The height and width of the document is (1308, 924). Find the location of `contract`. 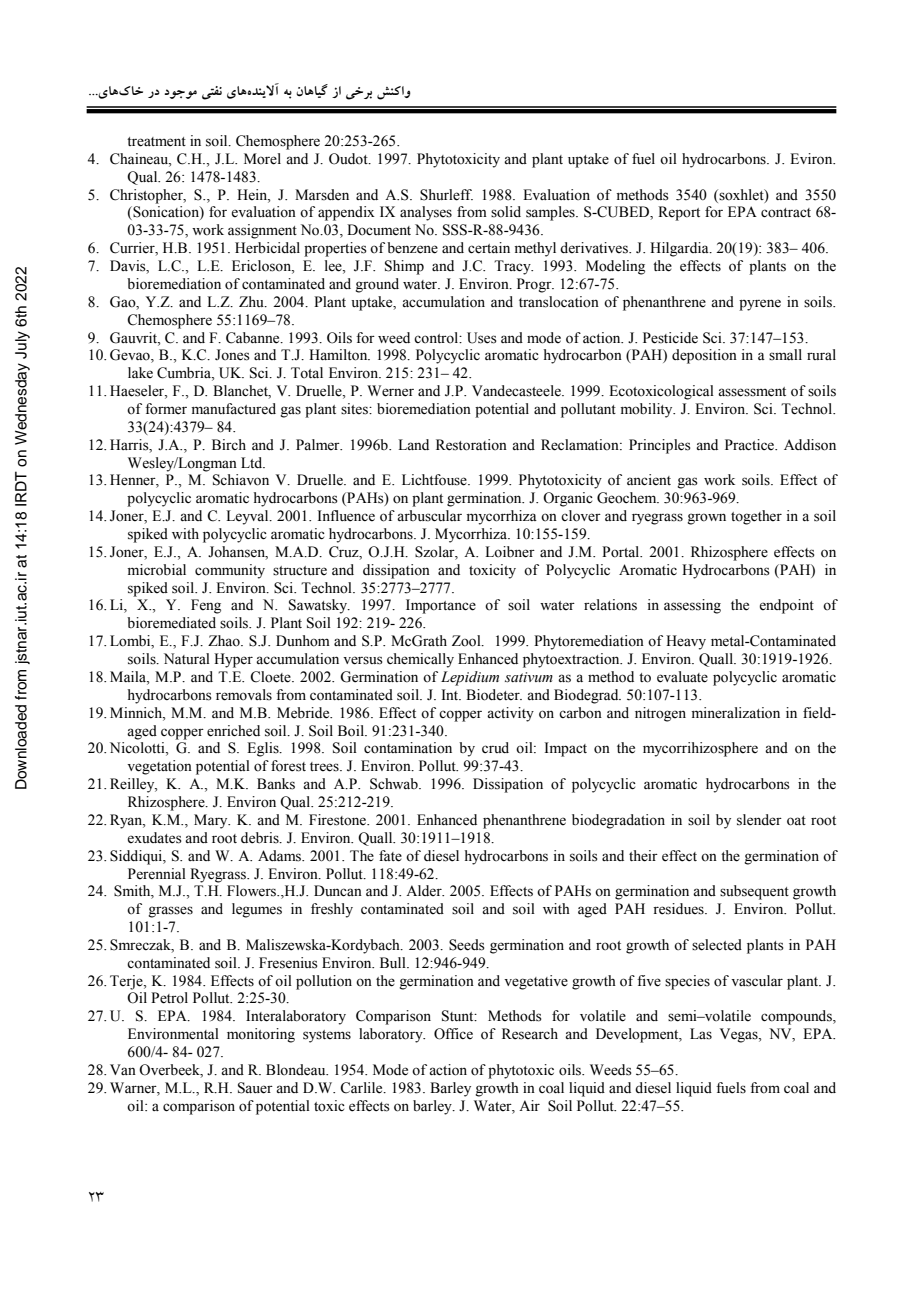

contract is located at coordinates (786, 213).
